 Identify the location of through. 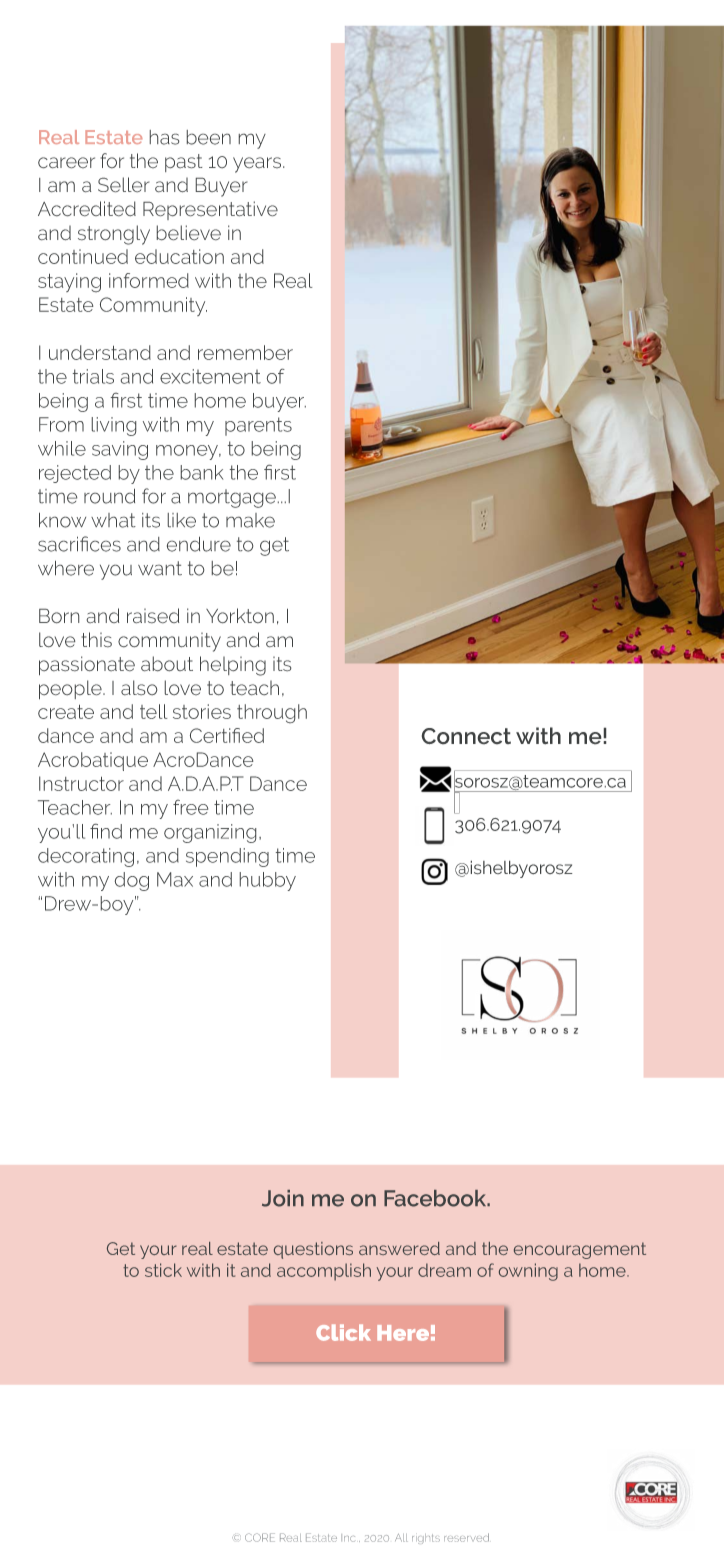
(272, 713).
